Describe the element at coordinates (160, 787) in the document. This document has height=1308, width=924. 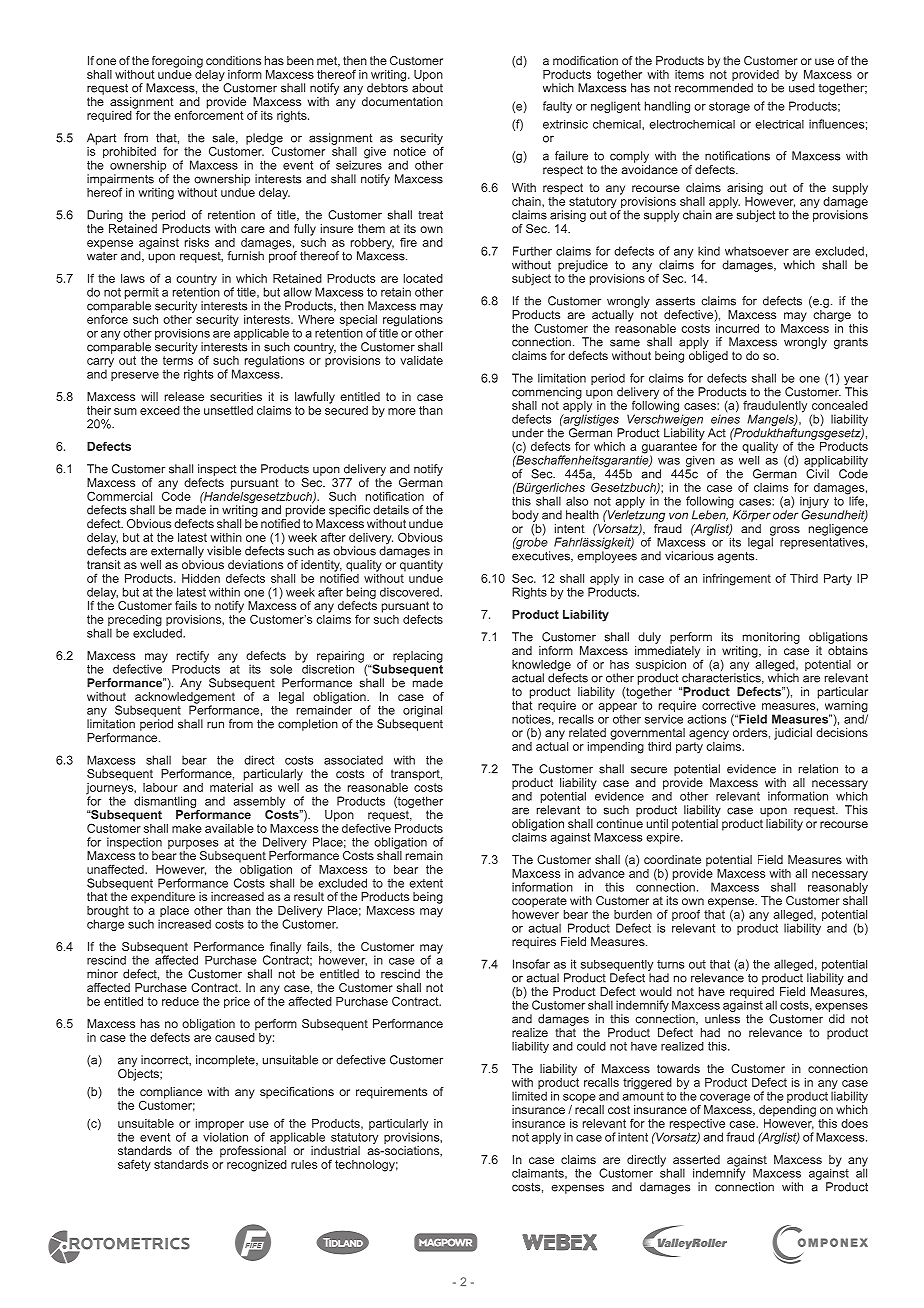
I see `labour` at that location.
